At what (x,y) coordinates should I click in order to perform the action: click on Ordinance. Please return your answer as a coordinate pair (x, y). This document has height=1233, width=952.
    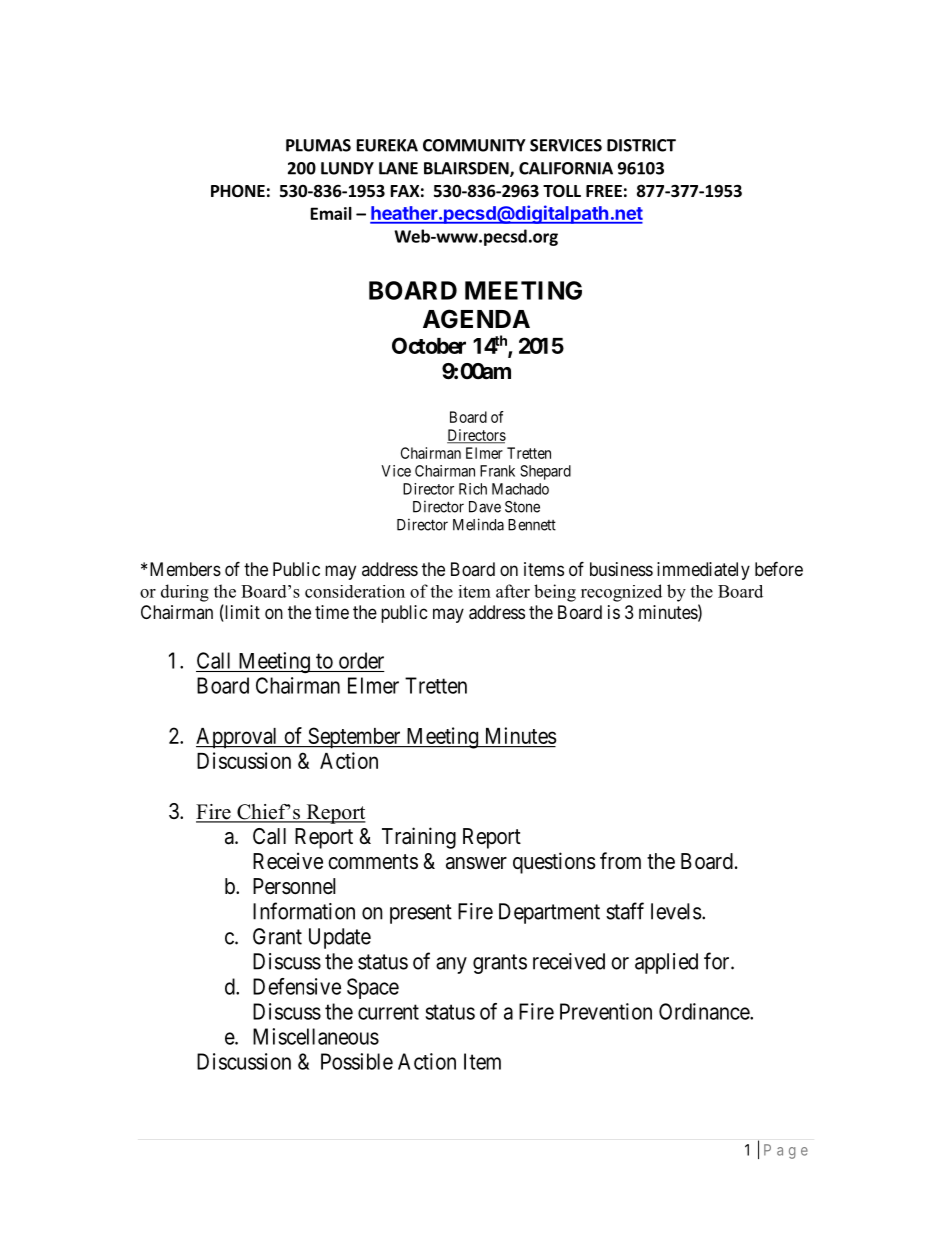
    Looking at the image, I should click on (705, 1011).
